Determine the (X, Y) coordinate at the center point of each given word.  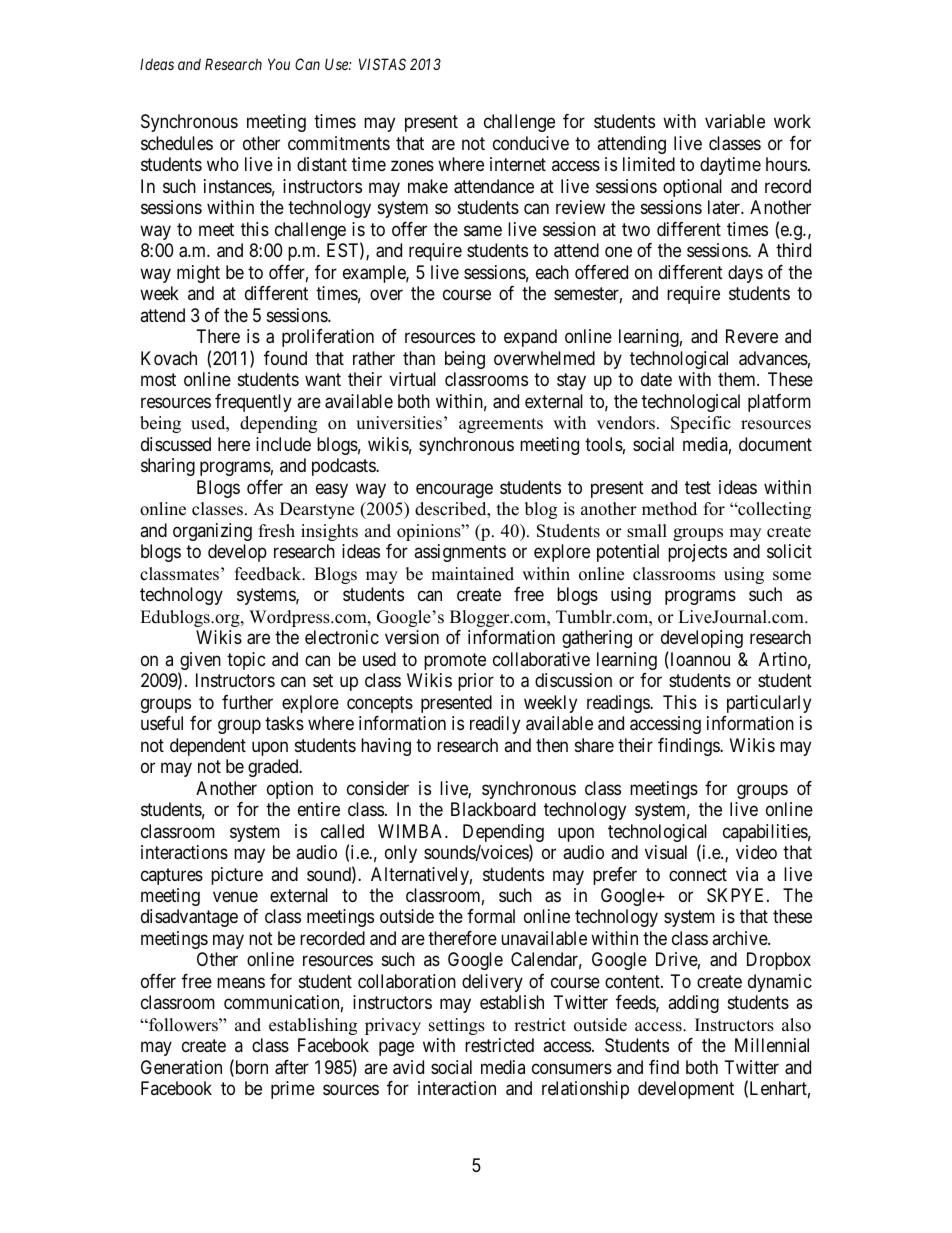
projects (697, 553)
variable (735, 121)
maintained (472, 574)
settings (457, 1026)
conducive (531, 143)
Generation (181, 1067)
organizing (212, 532)
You (279, 64)
